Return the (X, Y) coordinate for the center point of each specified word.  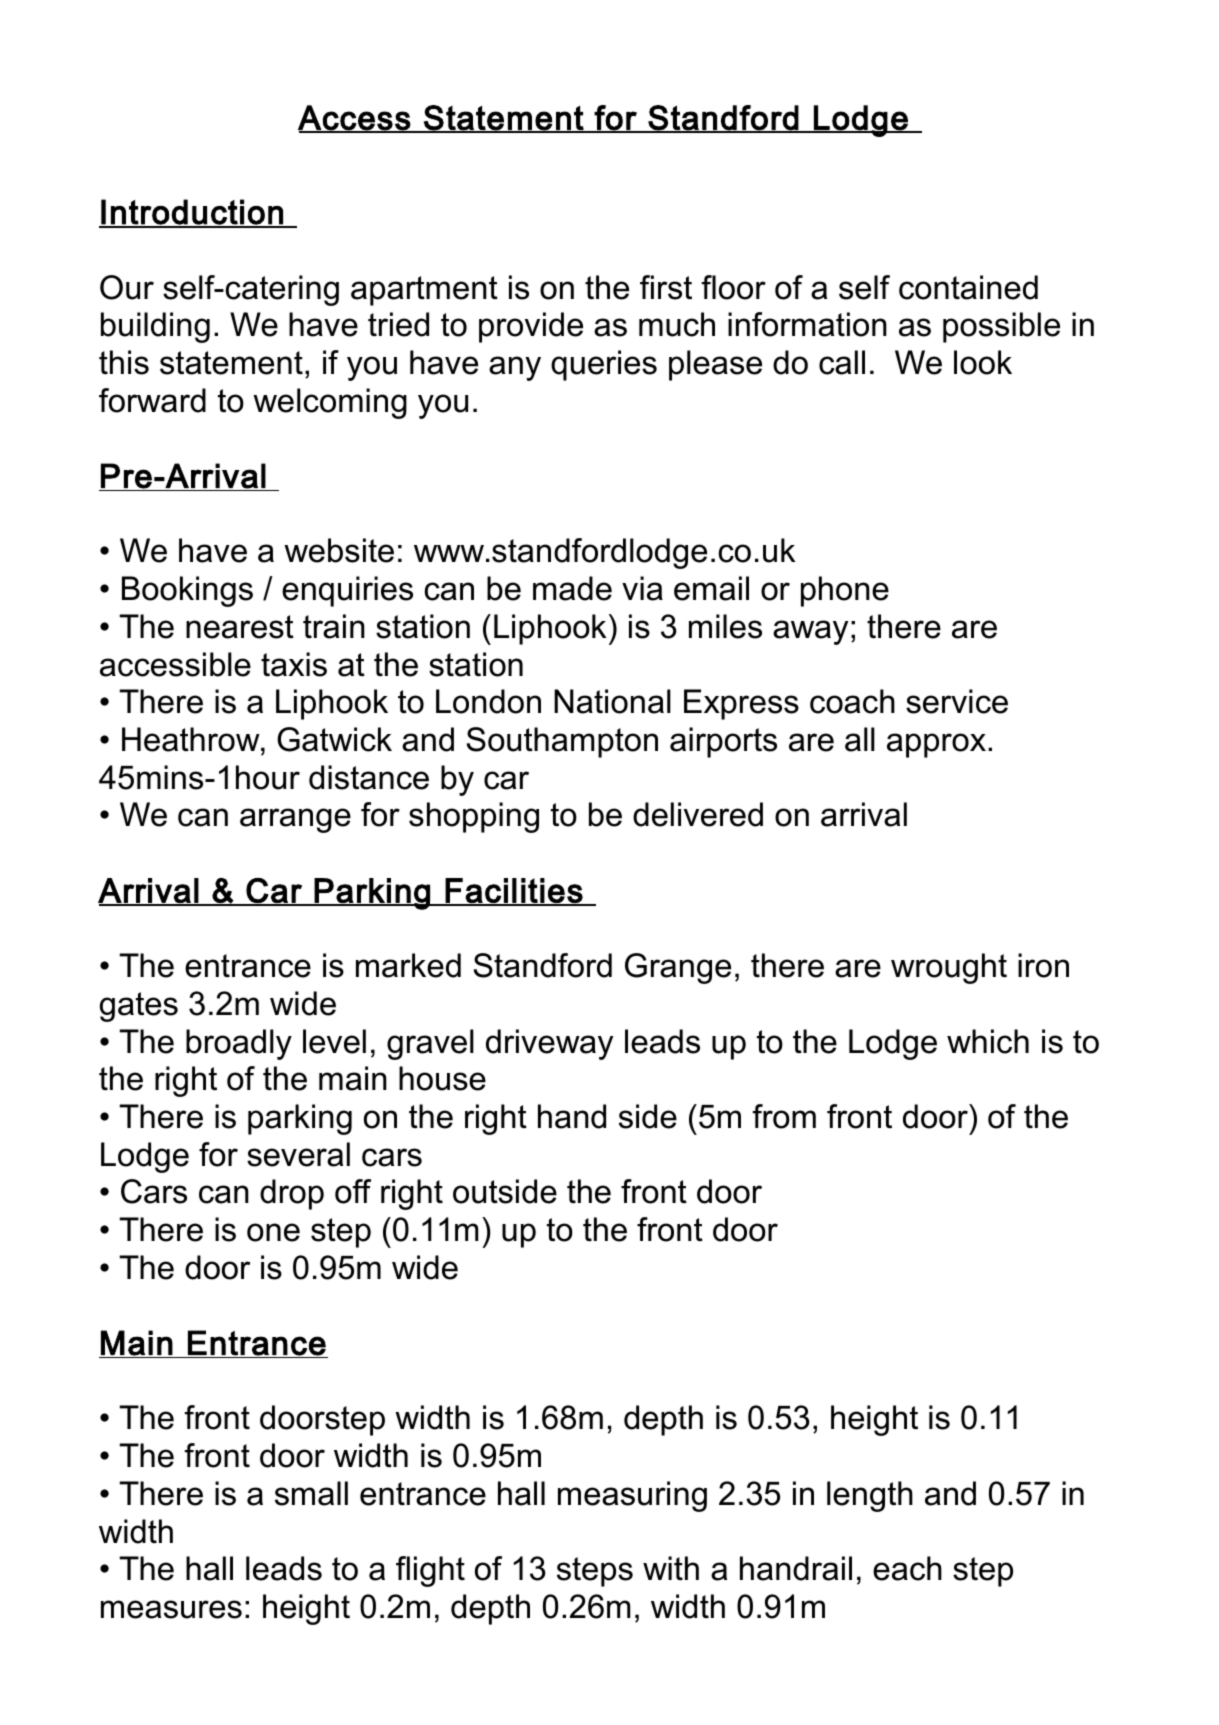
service (957, 701)
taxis (294, 664)
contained (968, 287)
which (988, 1041)
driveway (549, 1044)
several (298, 1154)
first (666, 287)
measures (171, 1609)
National (612, 701)
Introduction (192, 213)
